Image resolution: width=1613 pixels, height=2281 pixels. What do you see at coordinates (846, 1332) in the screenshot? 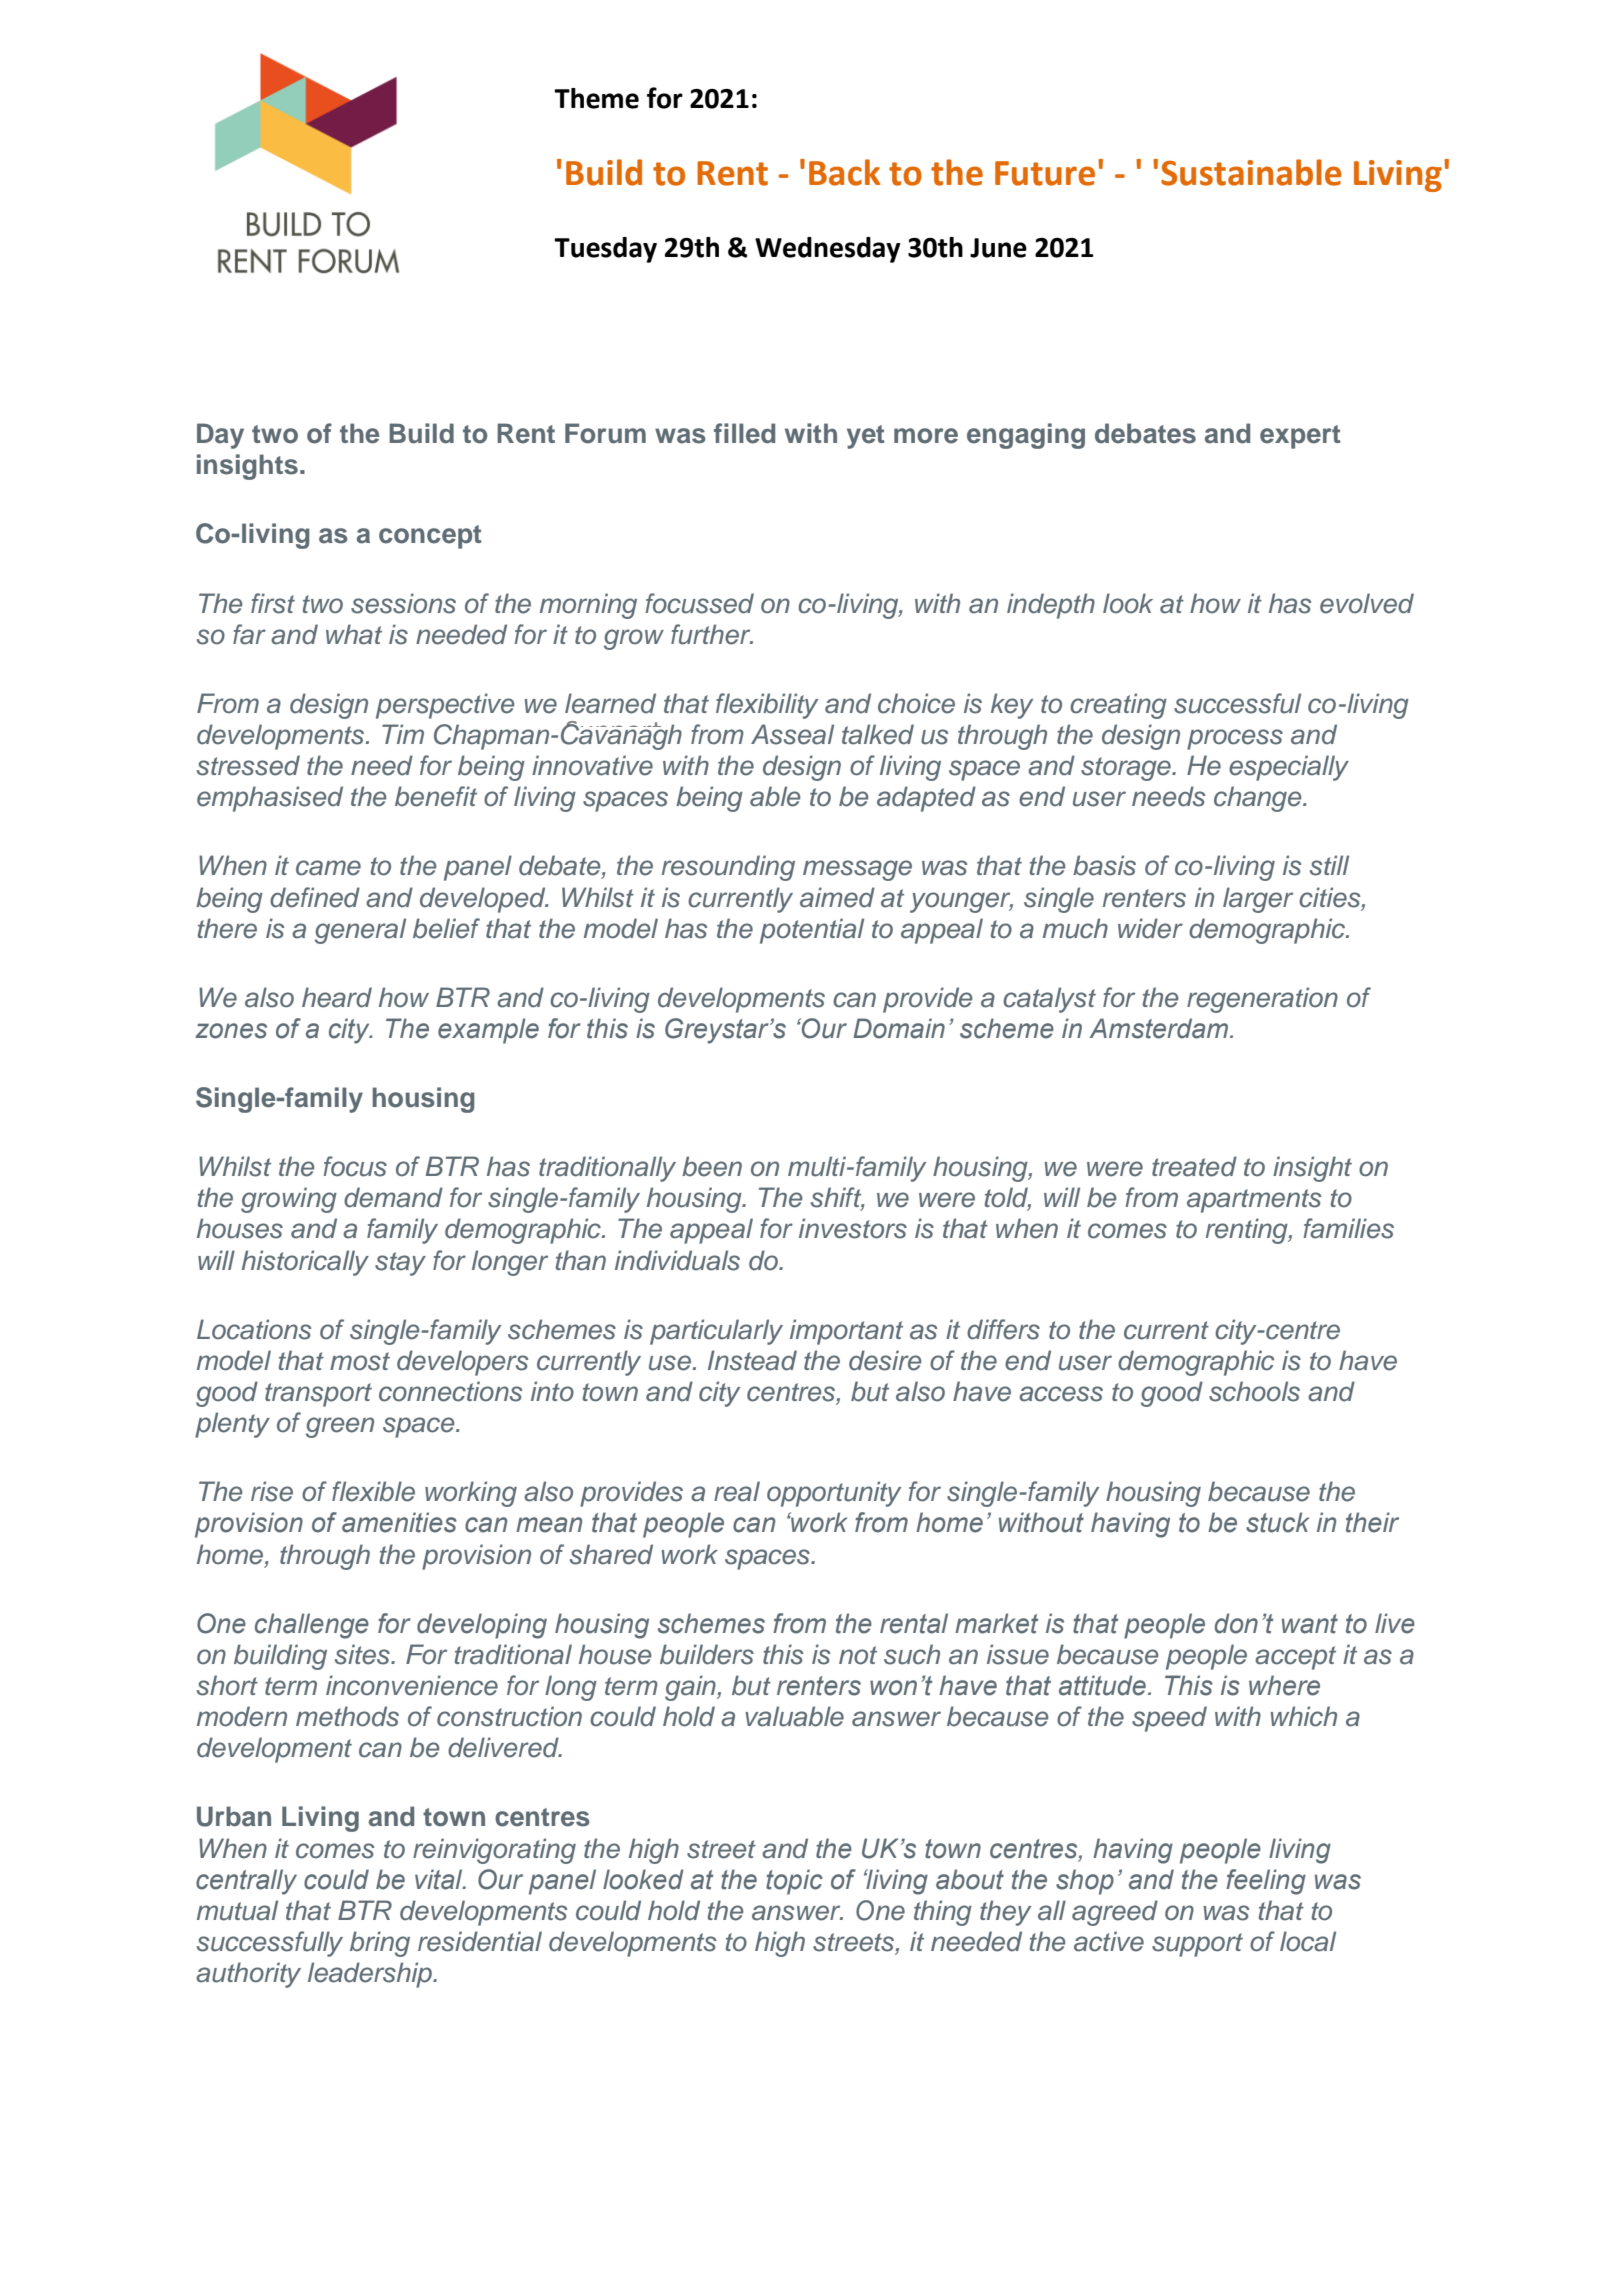
I see `important` at bounding box center [846, 1332].
